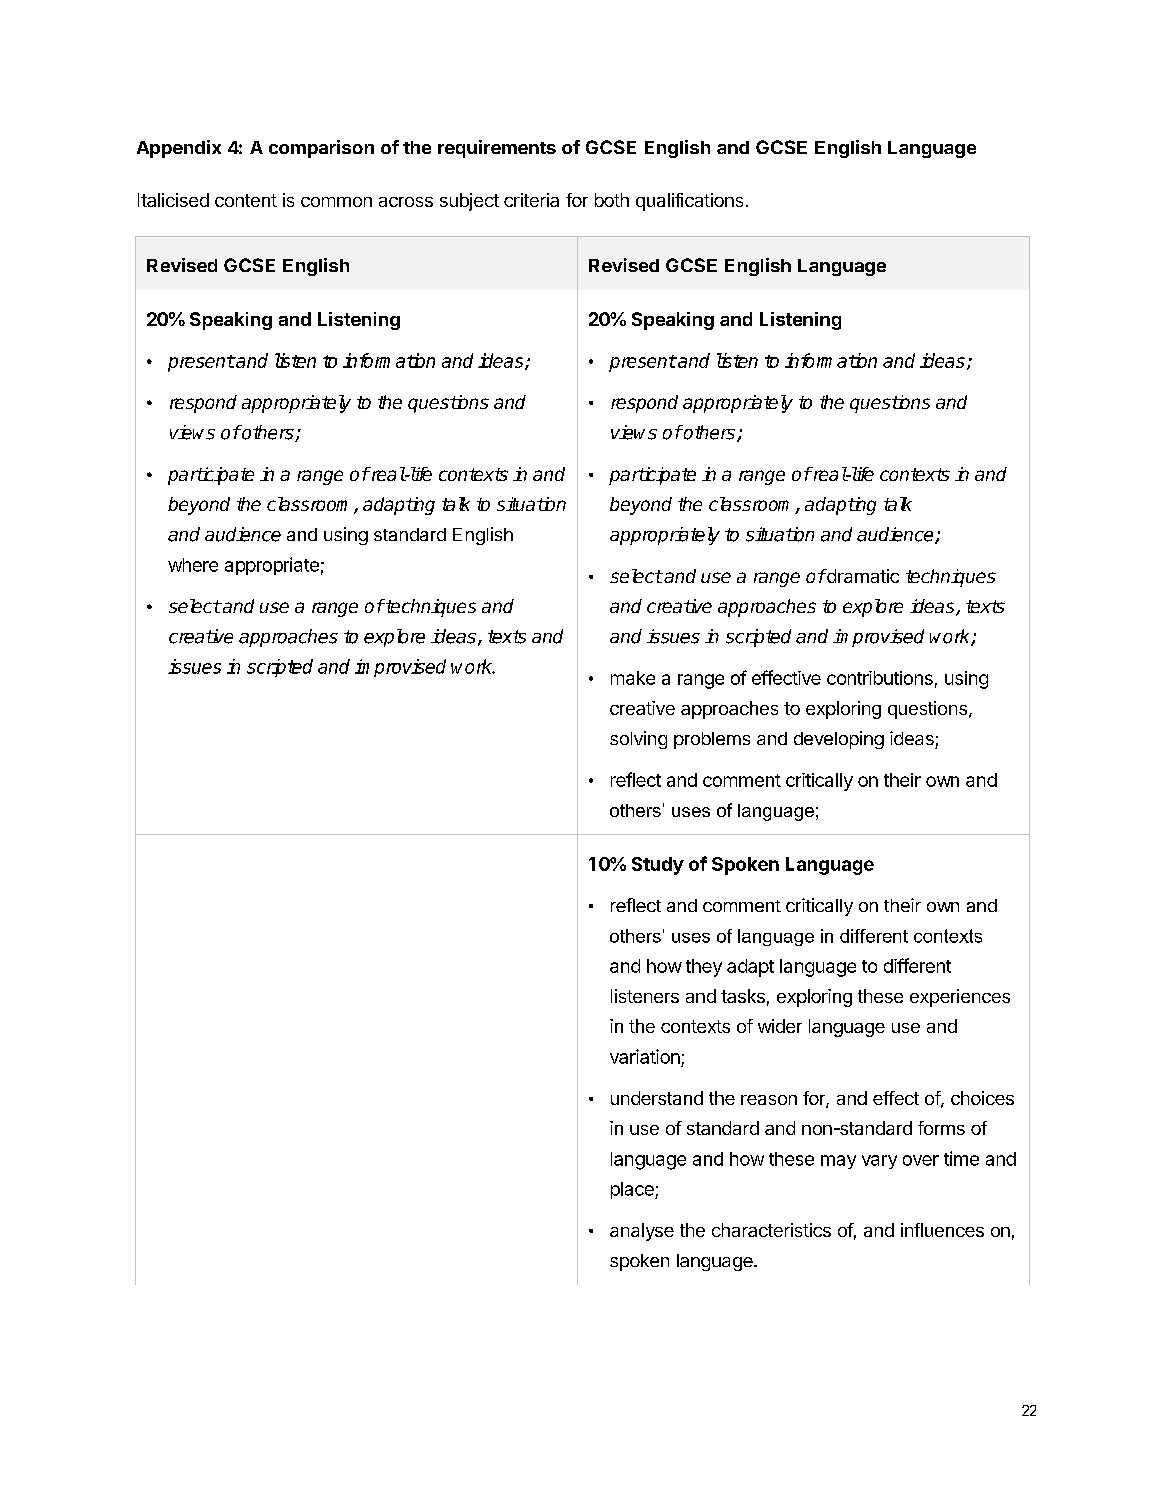  I want to click on they, so click(704, 968).
